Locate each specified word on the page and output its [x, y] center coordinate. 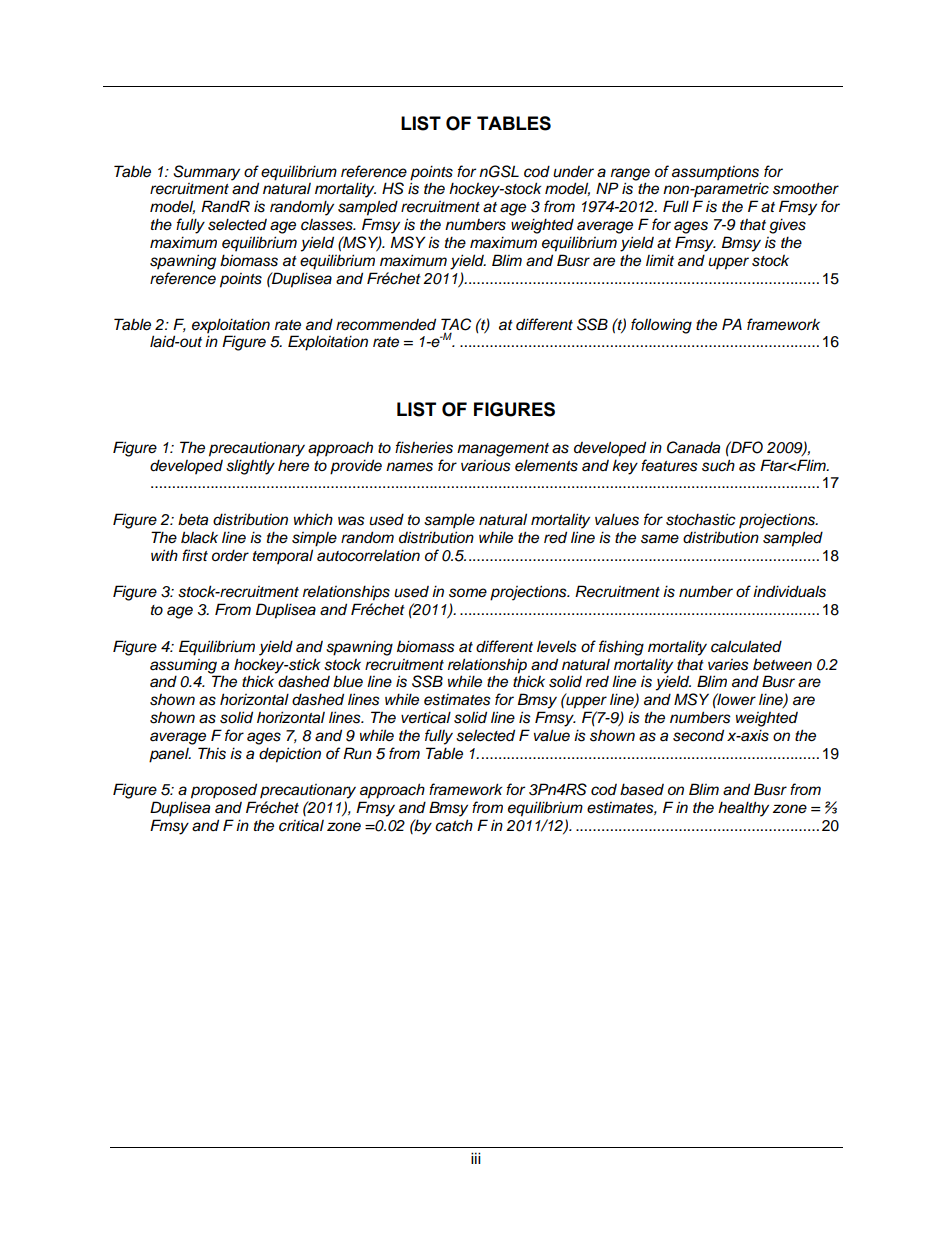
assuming [184, 667]
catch [454, 825]
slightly [250, 467]
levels [557, 646]
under [573, 172]
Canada [693, 447]
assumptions [715, 173]
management [503, 450]
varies [728, 665]
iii [476, 1158]
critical [301, 826]
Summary [206, 173]
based [642, 789]
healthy [743, 809]
